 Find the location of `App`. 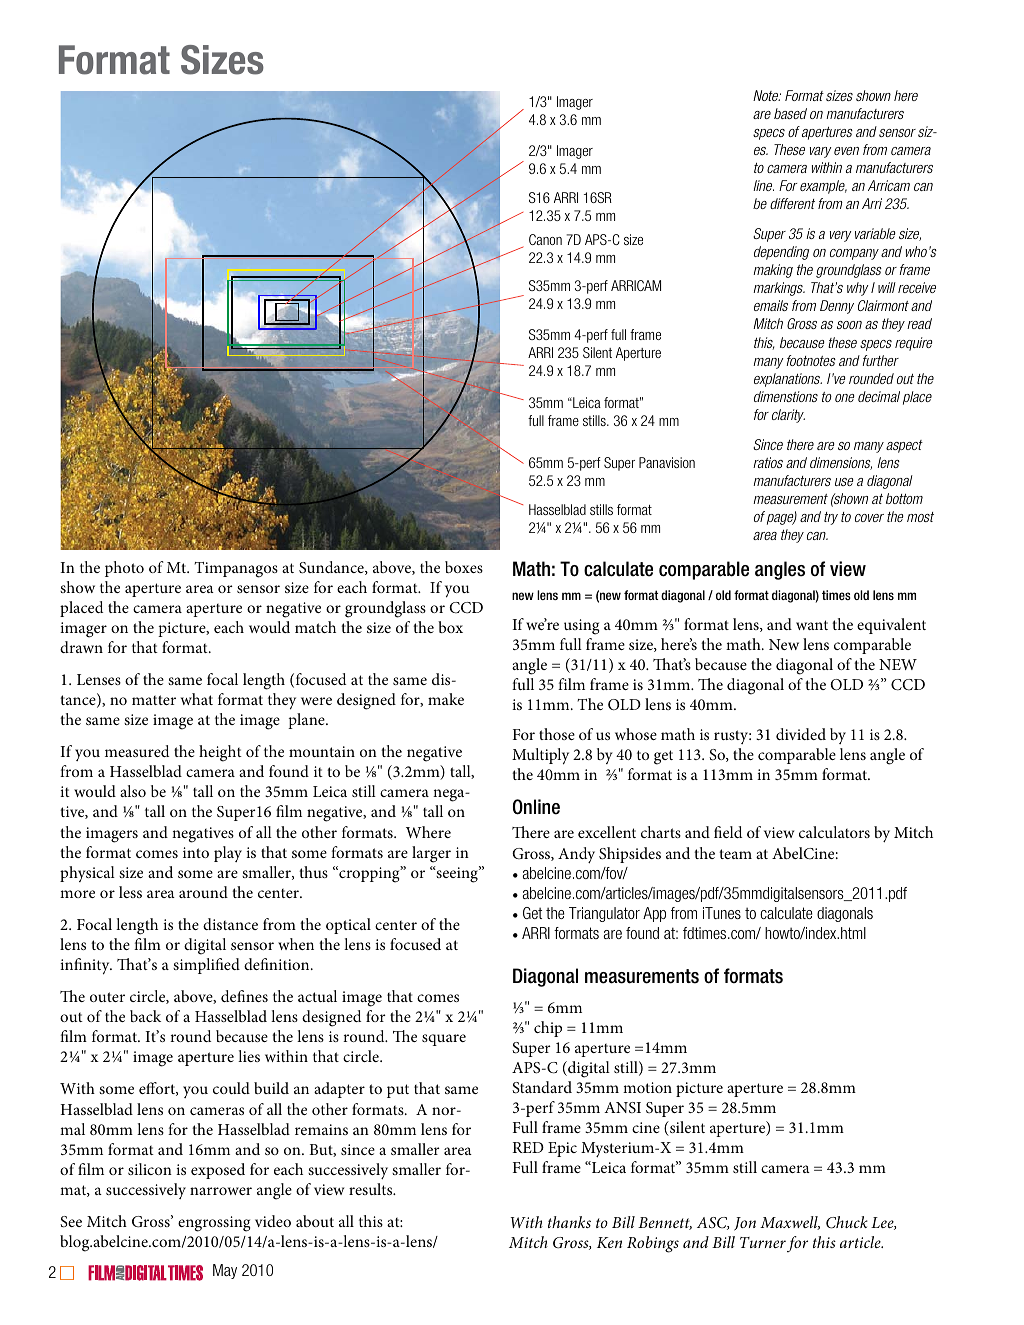

App is located at coordinates (654, 914).
